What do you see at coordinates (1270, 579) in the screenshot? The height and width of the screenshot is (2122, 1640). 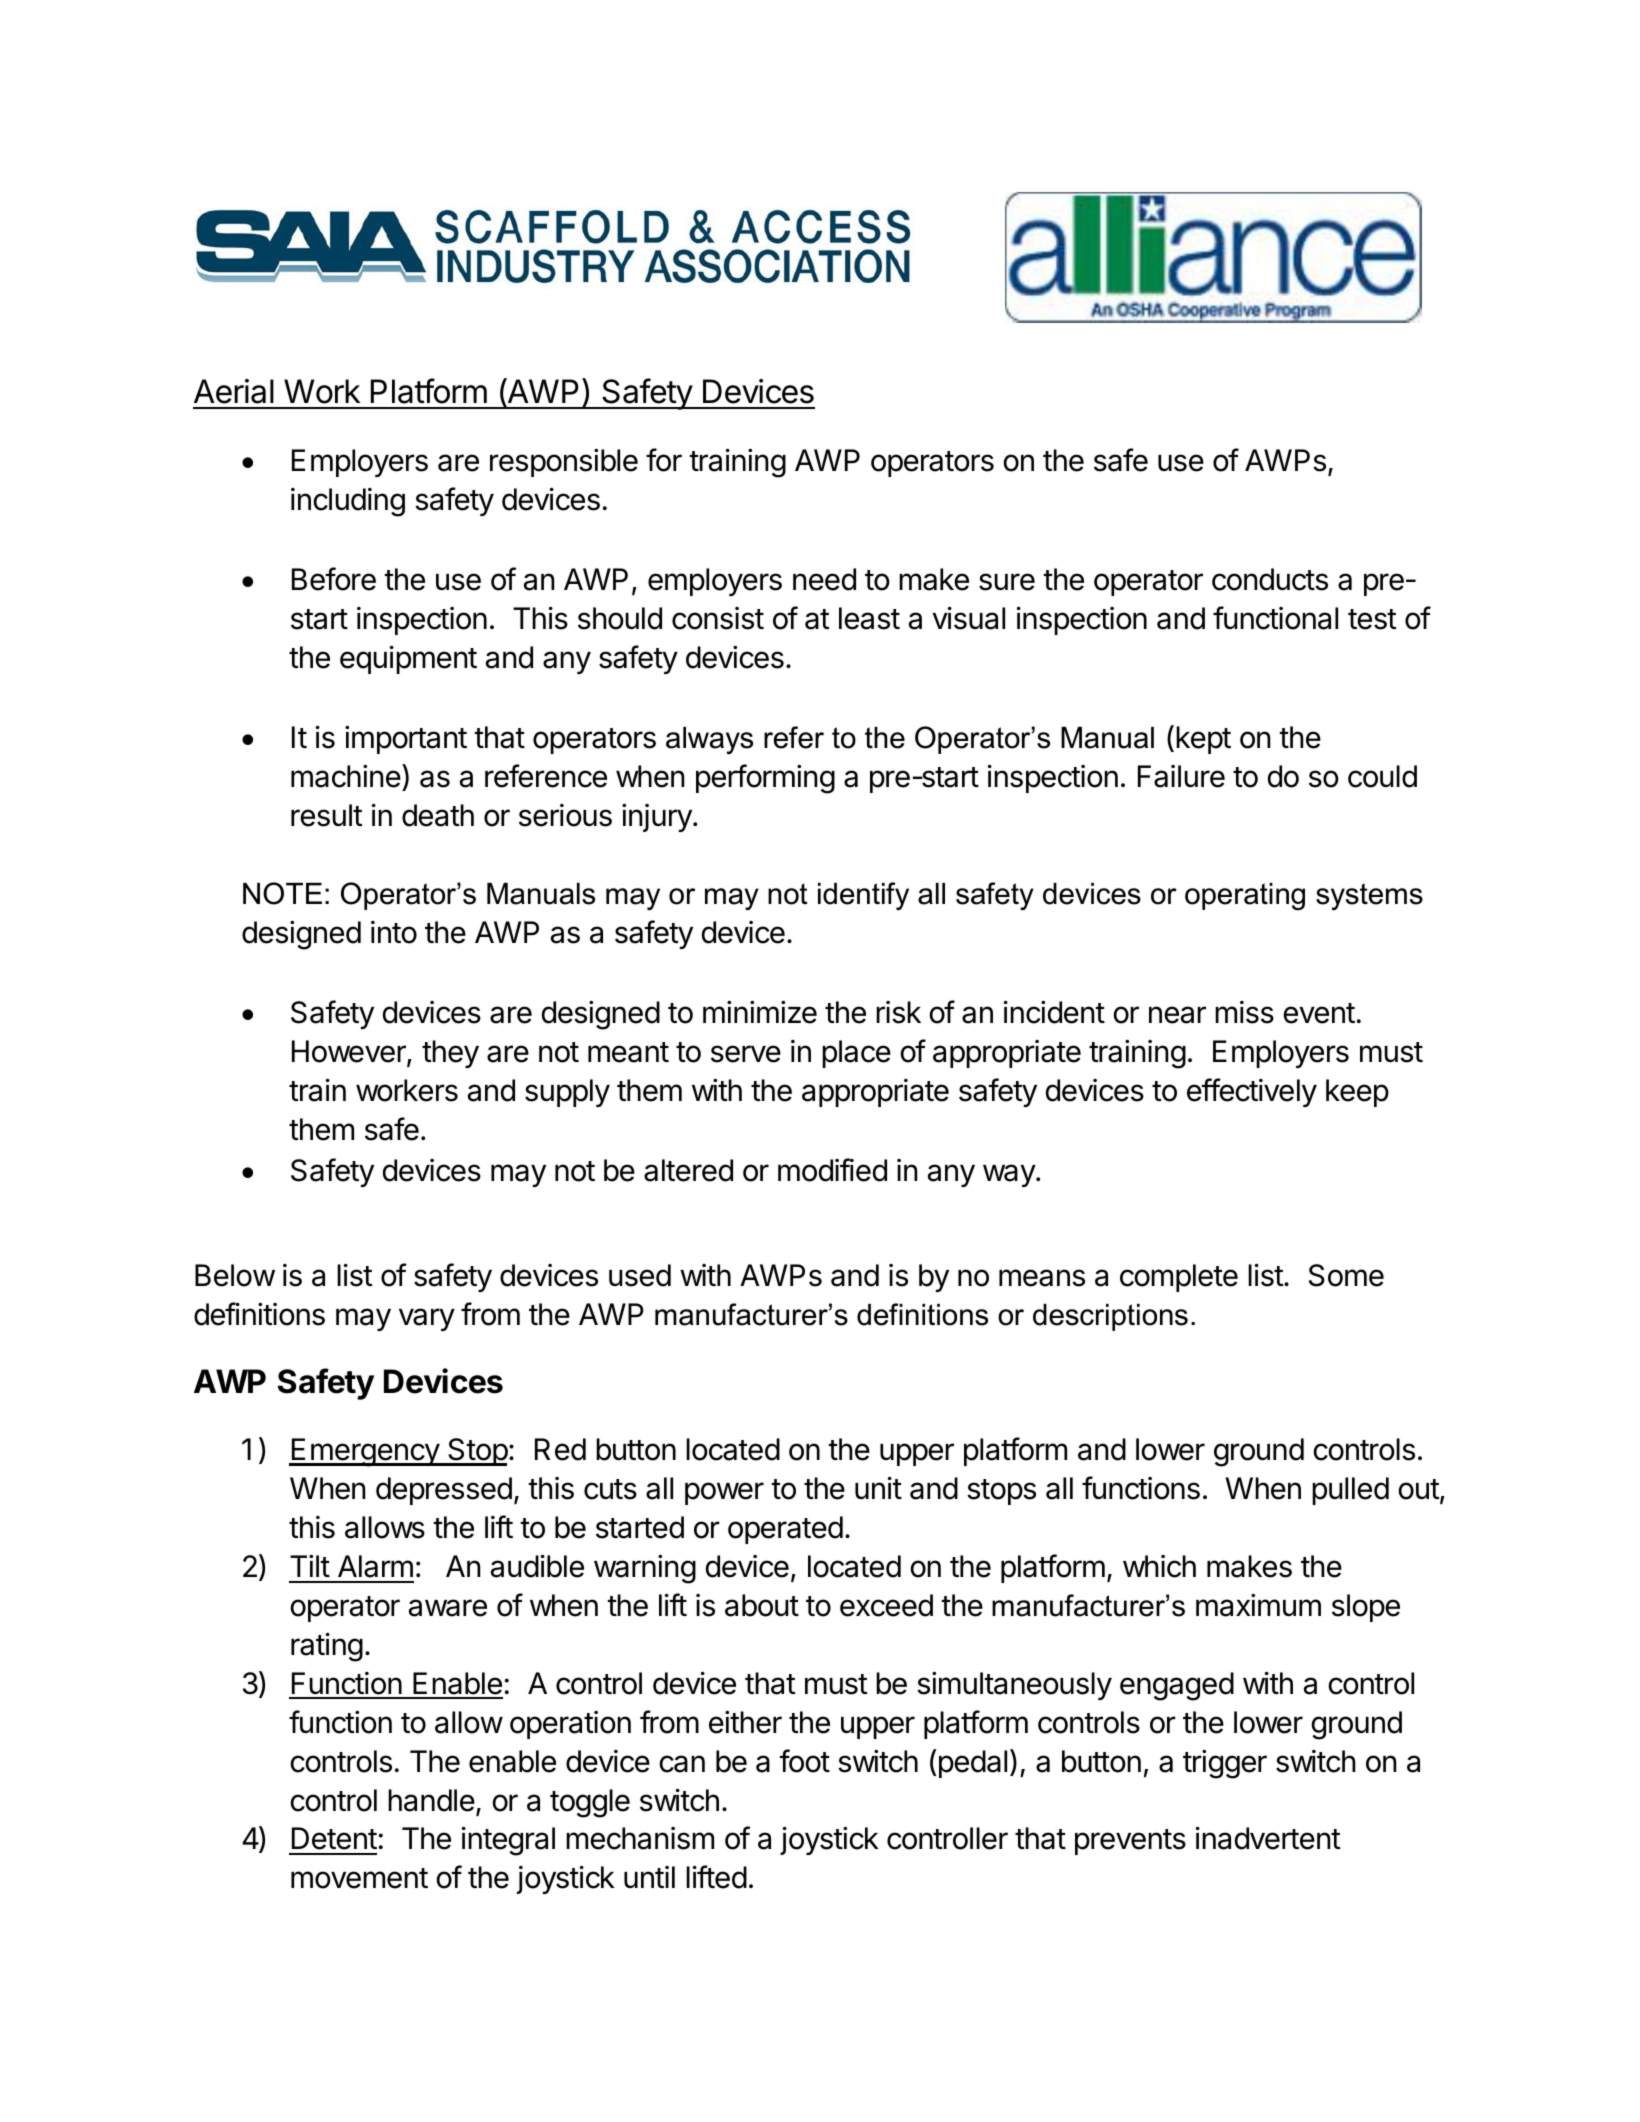 I see `conducts` at bounding box center [1270, 579].
